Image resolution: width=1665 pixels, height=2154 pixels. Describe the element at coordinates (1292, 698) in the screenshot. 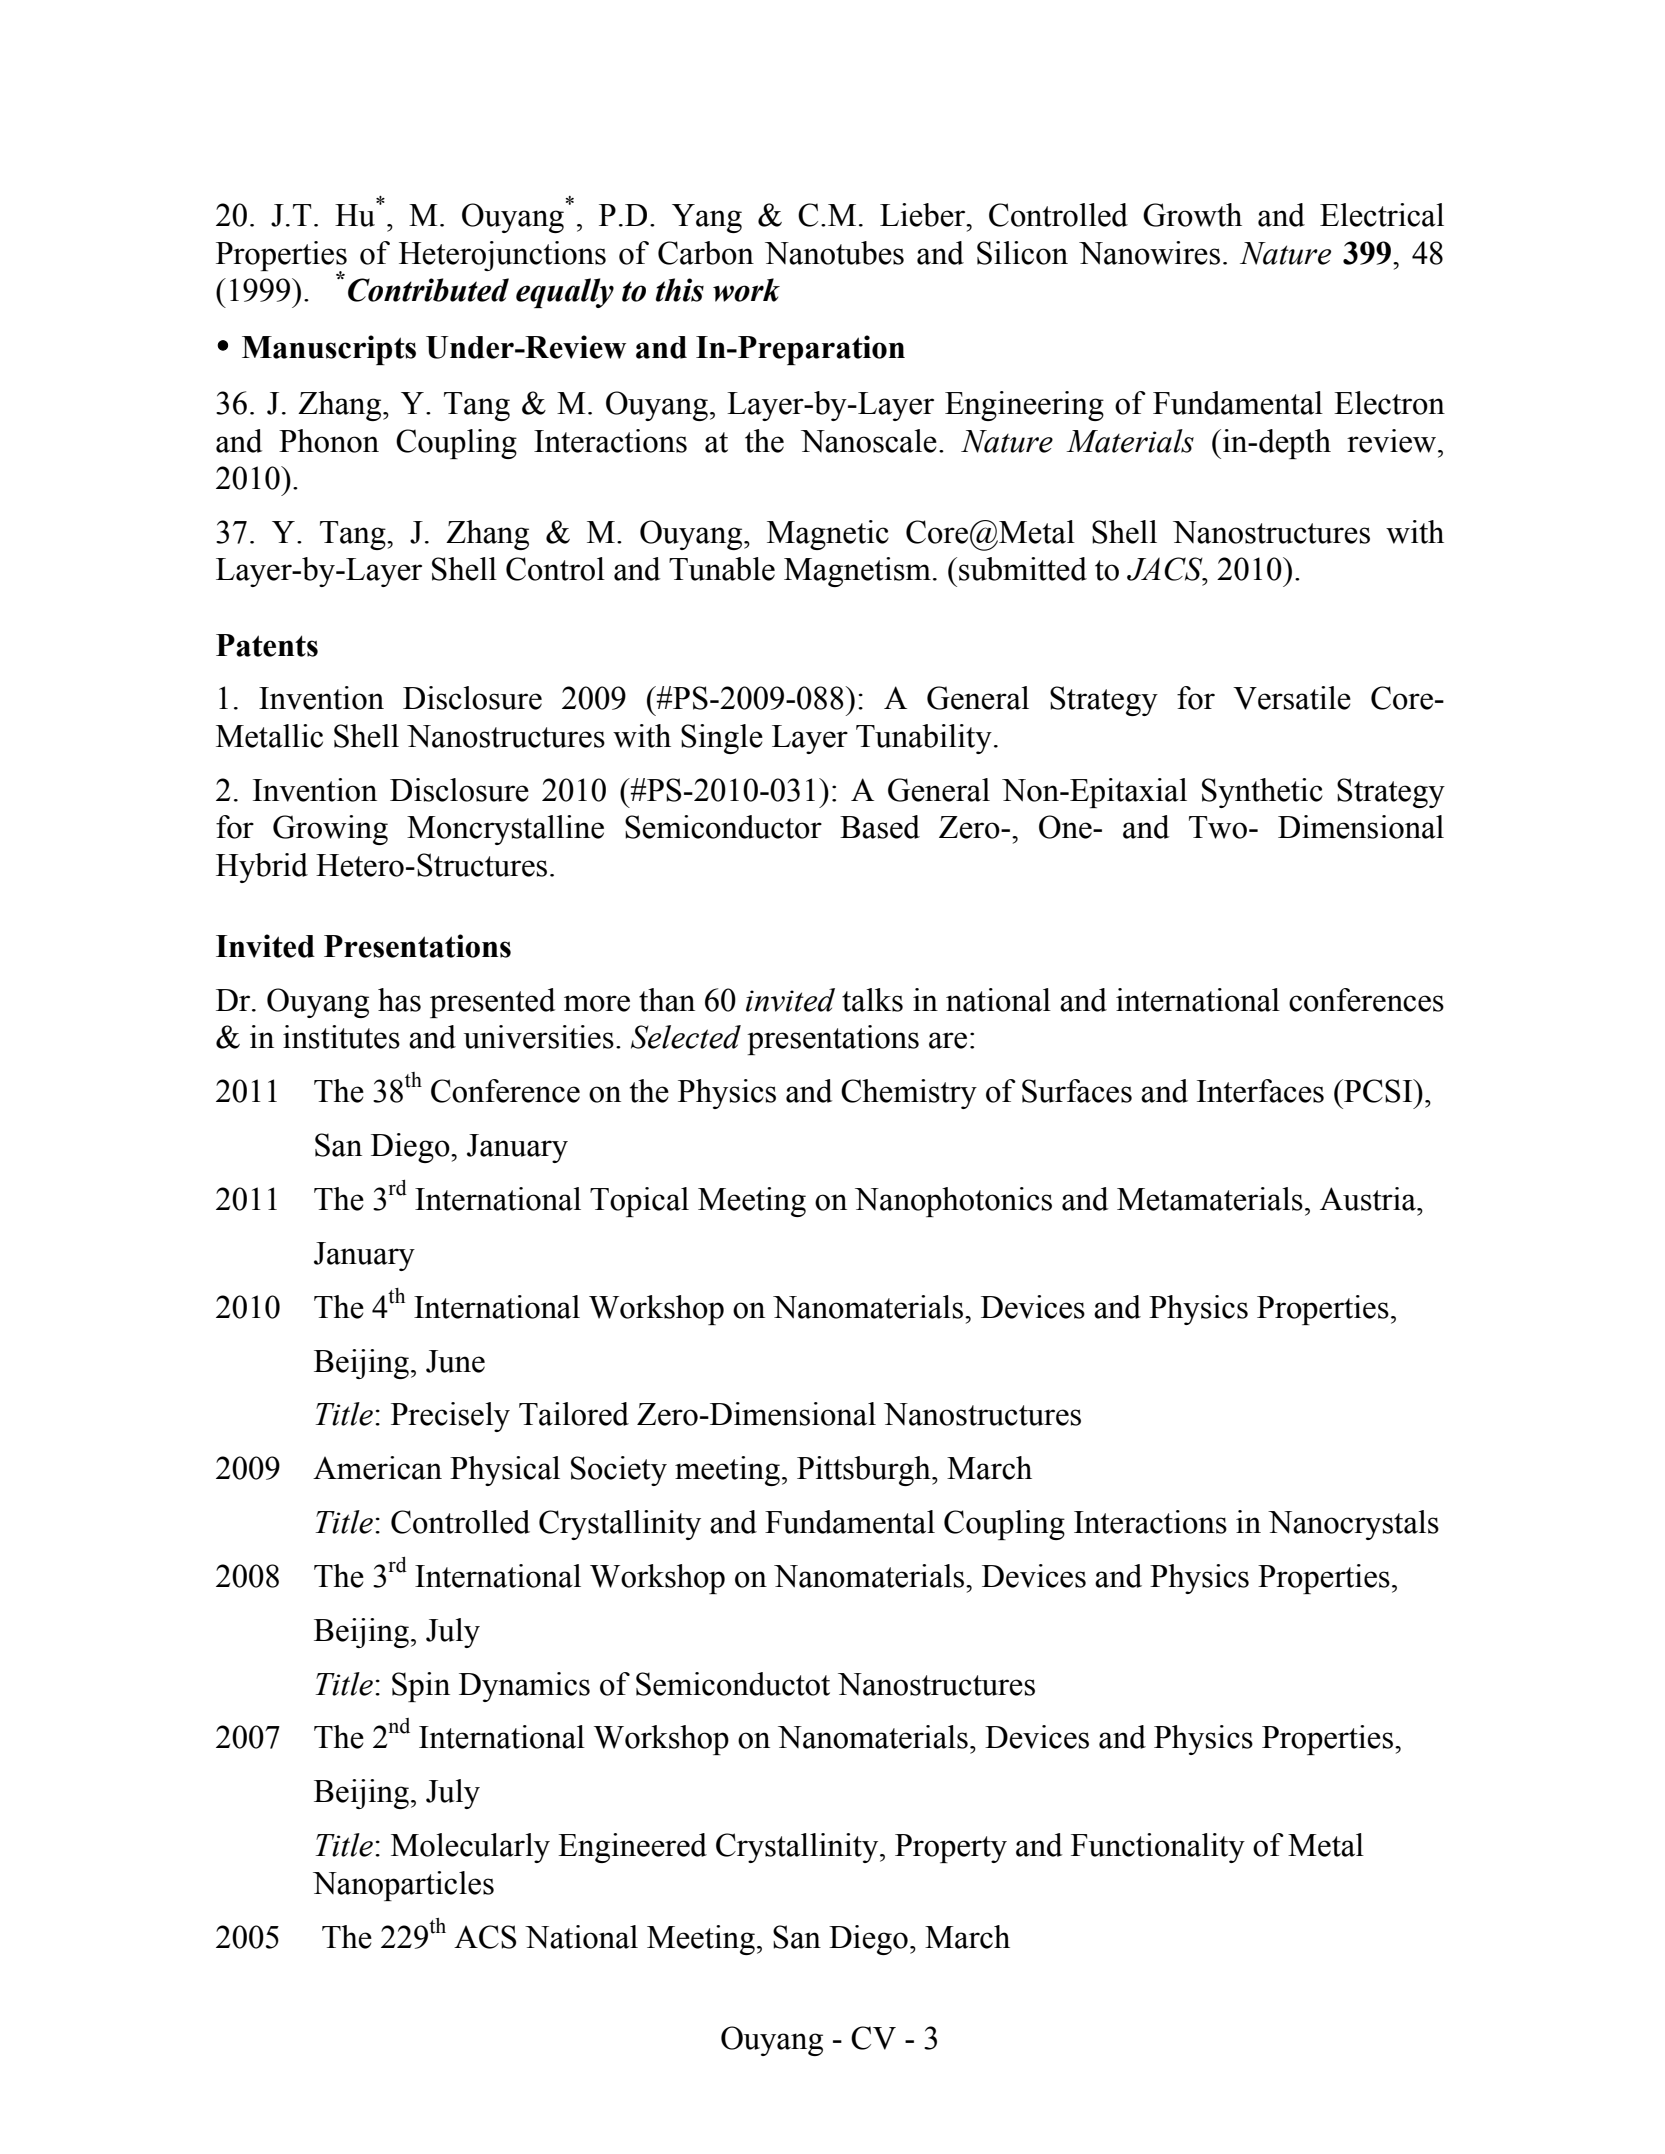

I see `Versatile` at that location.
